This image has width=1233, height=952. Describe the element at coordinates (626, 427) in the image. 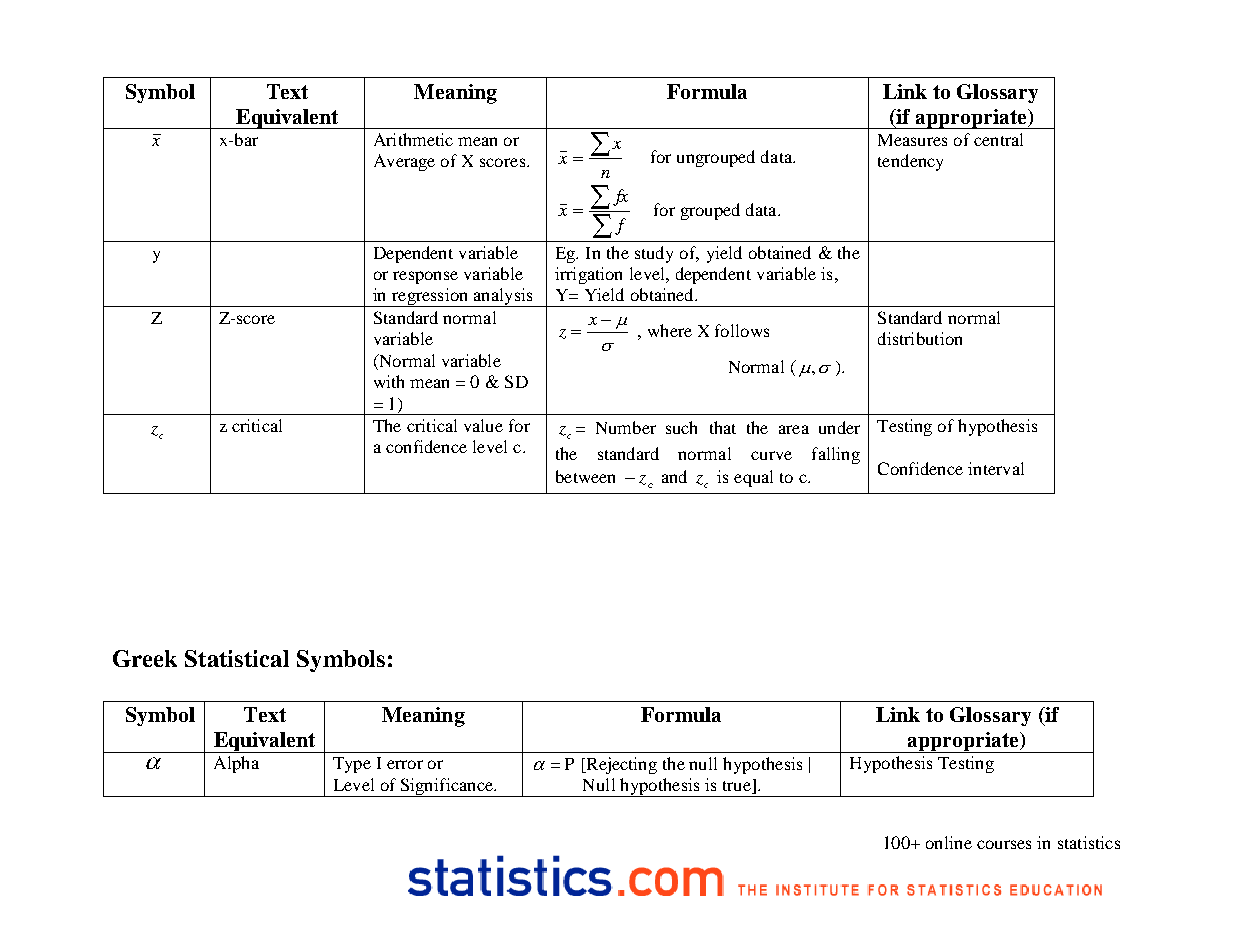

I see `Number` at that location.
